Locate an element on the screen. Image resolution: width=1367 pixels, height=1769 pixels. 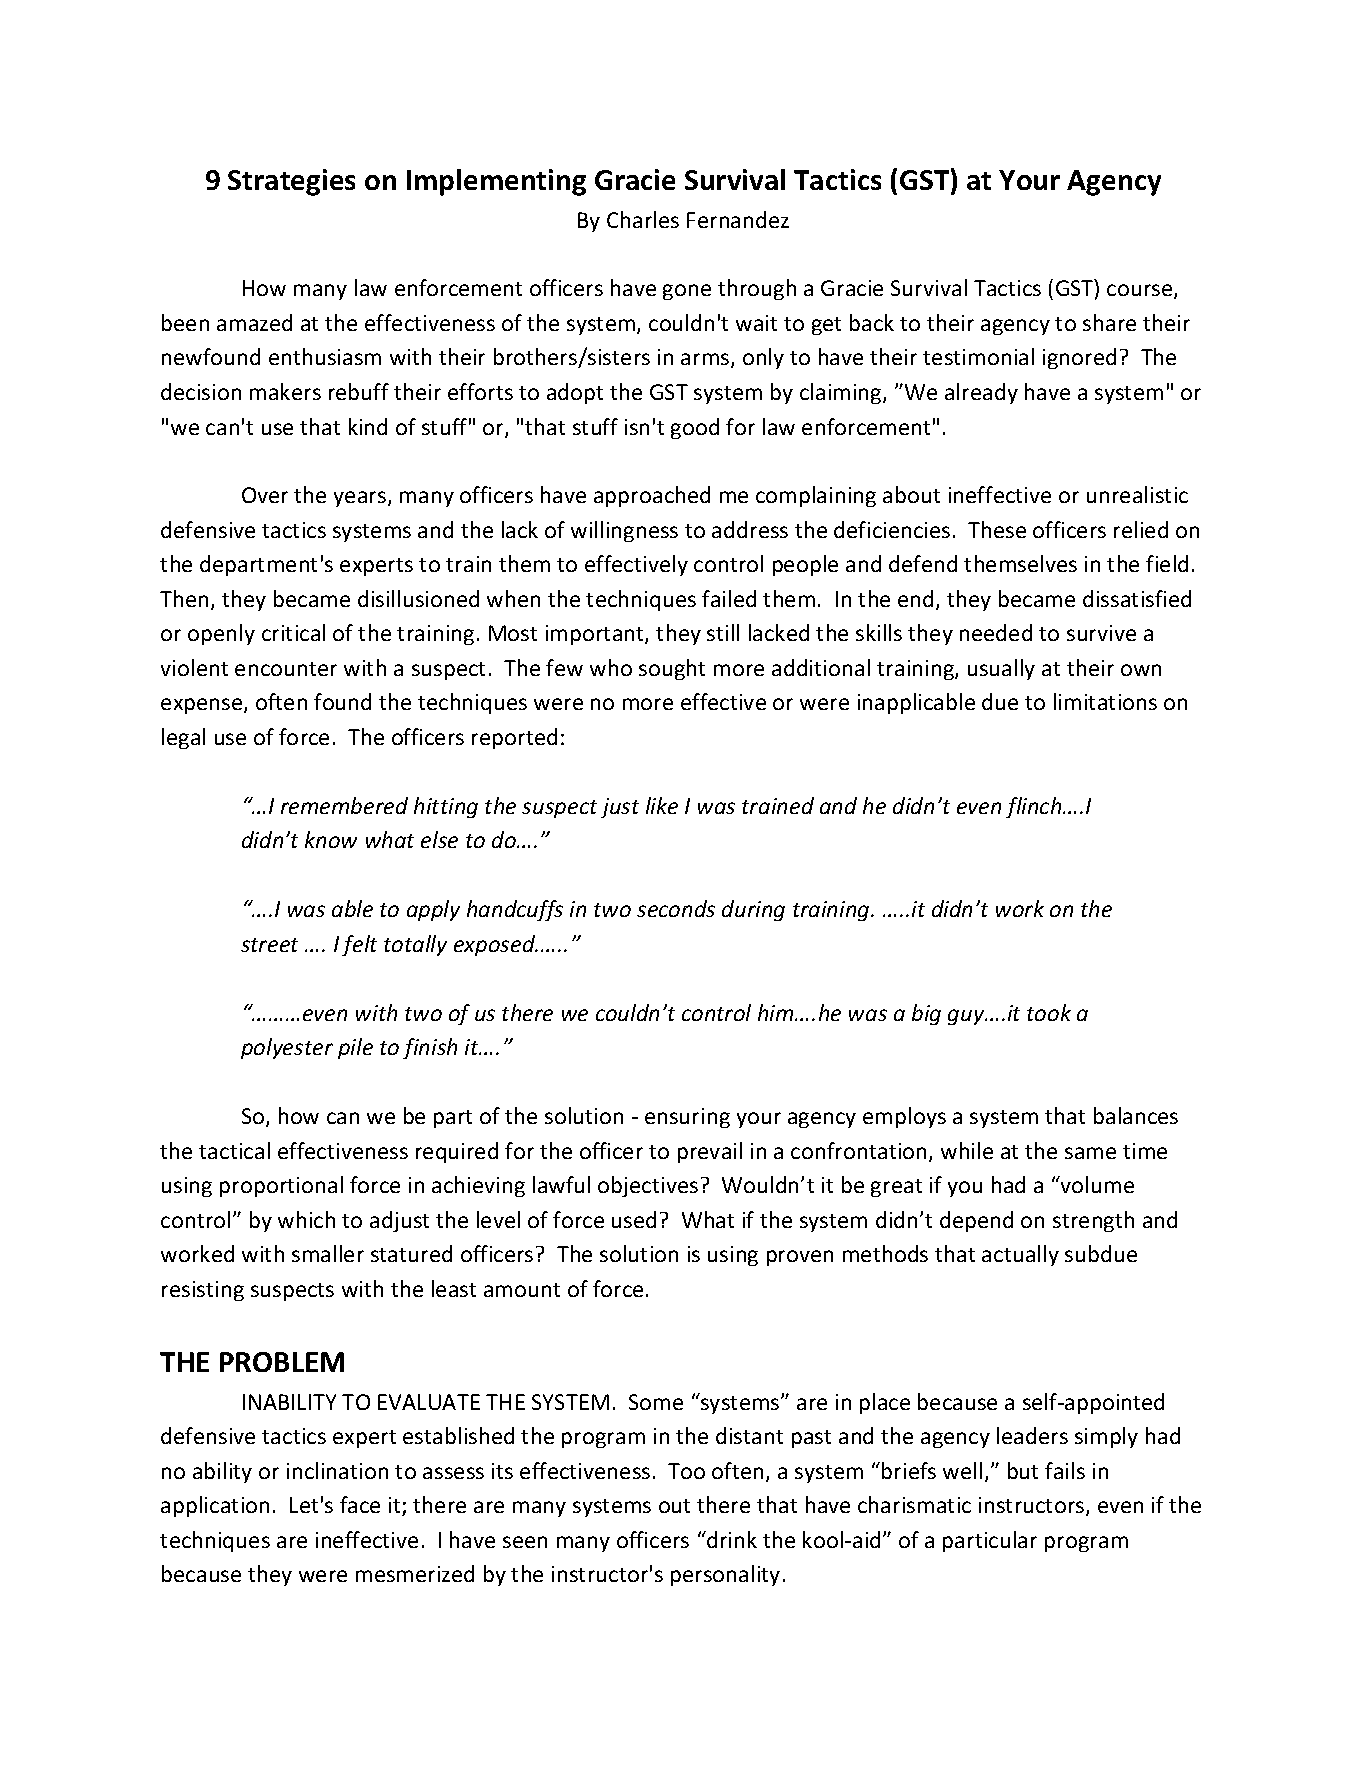
seconds is located at coordinates (676, 908).
